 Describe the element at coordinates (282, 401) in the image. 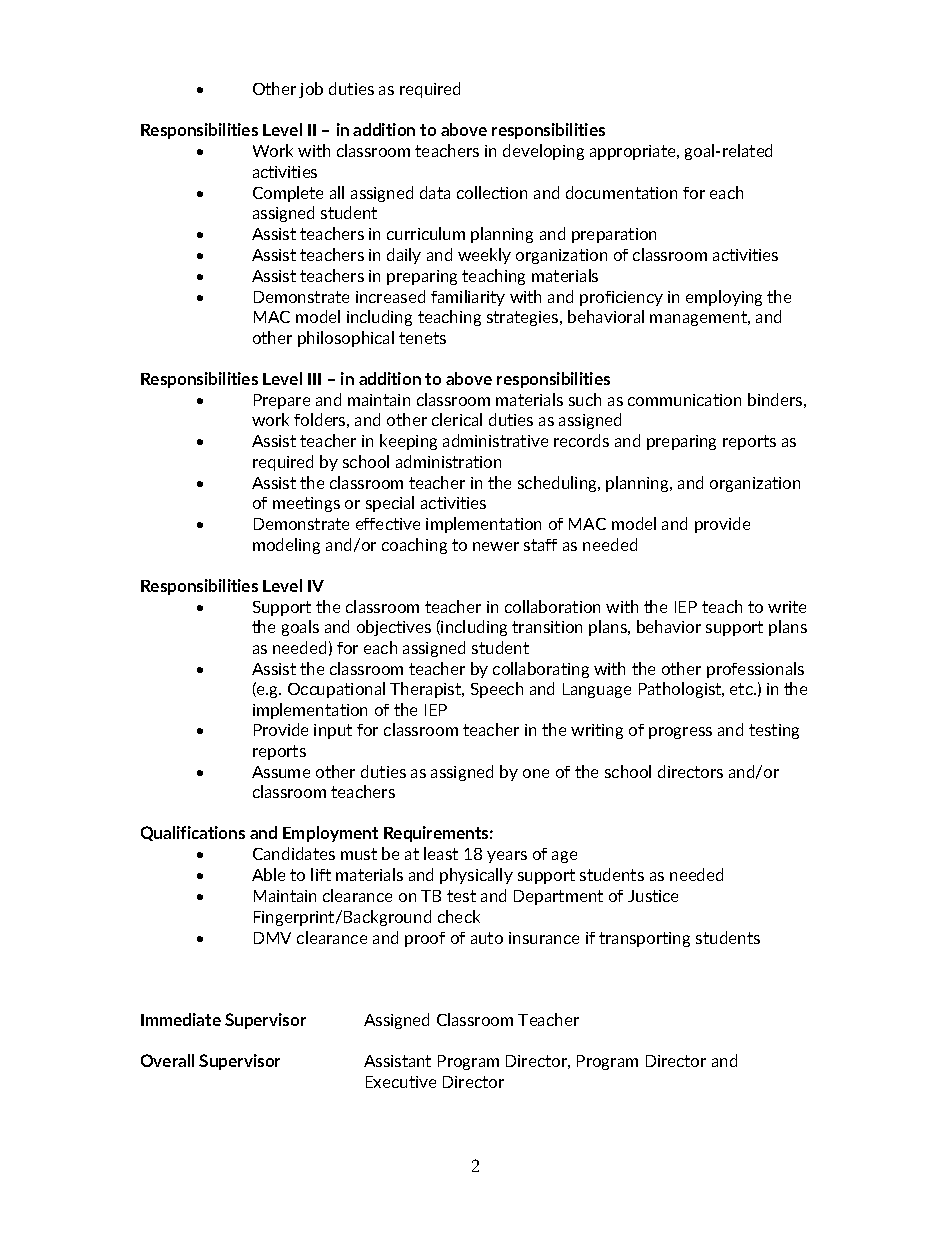

I see `Prepare` at that location.
